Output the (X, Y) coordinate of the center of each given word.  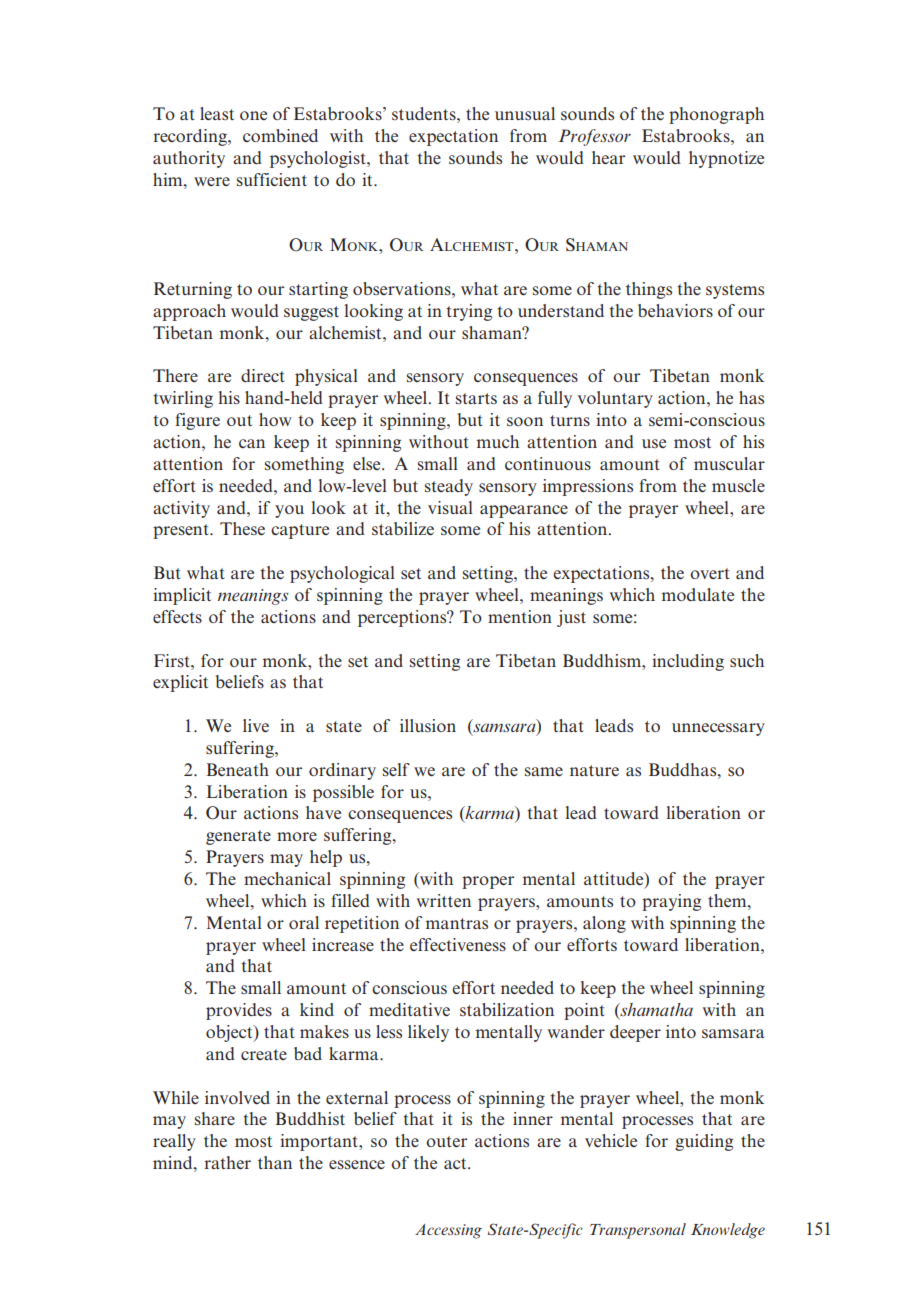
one (253, 115)
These (242, 528)
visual (450, 507)
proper (488, 882)
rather (228, 1162)
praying (671, 902)
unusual (525, 113)
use (654, 443)
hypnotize (726, 159)
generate (238, 837)
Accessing (448, 1231)
